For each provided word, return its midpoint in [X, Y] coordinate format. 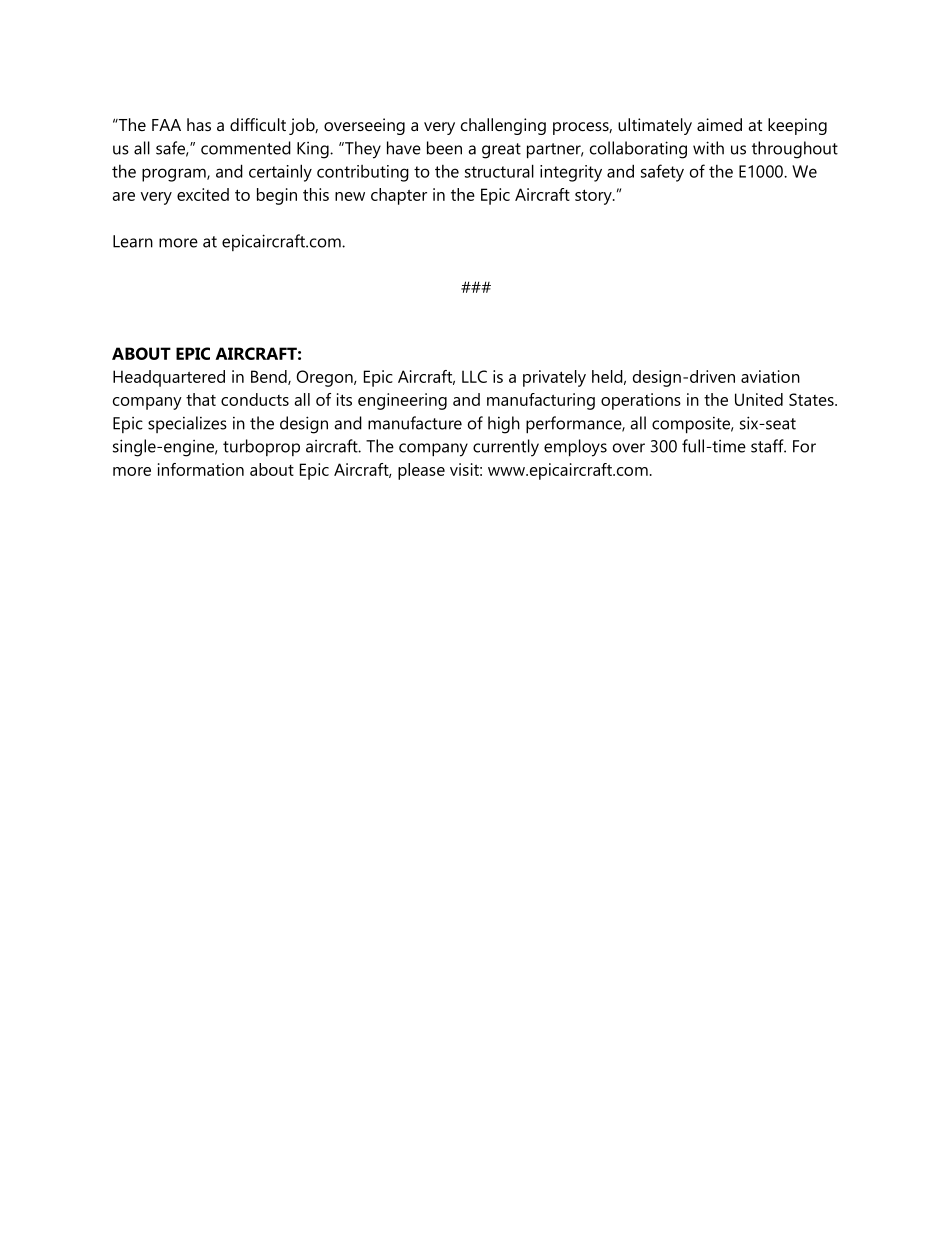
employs [575, 448]
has [199, 124]
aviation [770, 376]
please [421, 471]
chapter [399, 196]
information [201, 469]
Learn [133, 241]
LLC [474, 376]
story [594, 197]
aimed [719, 124]
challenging [503, 126]
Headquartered [169, 378]
